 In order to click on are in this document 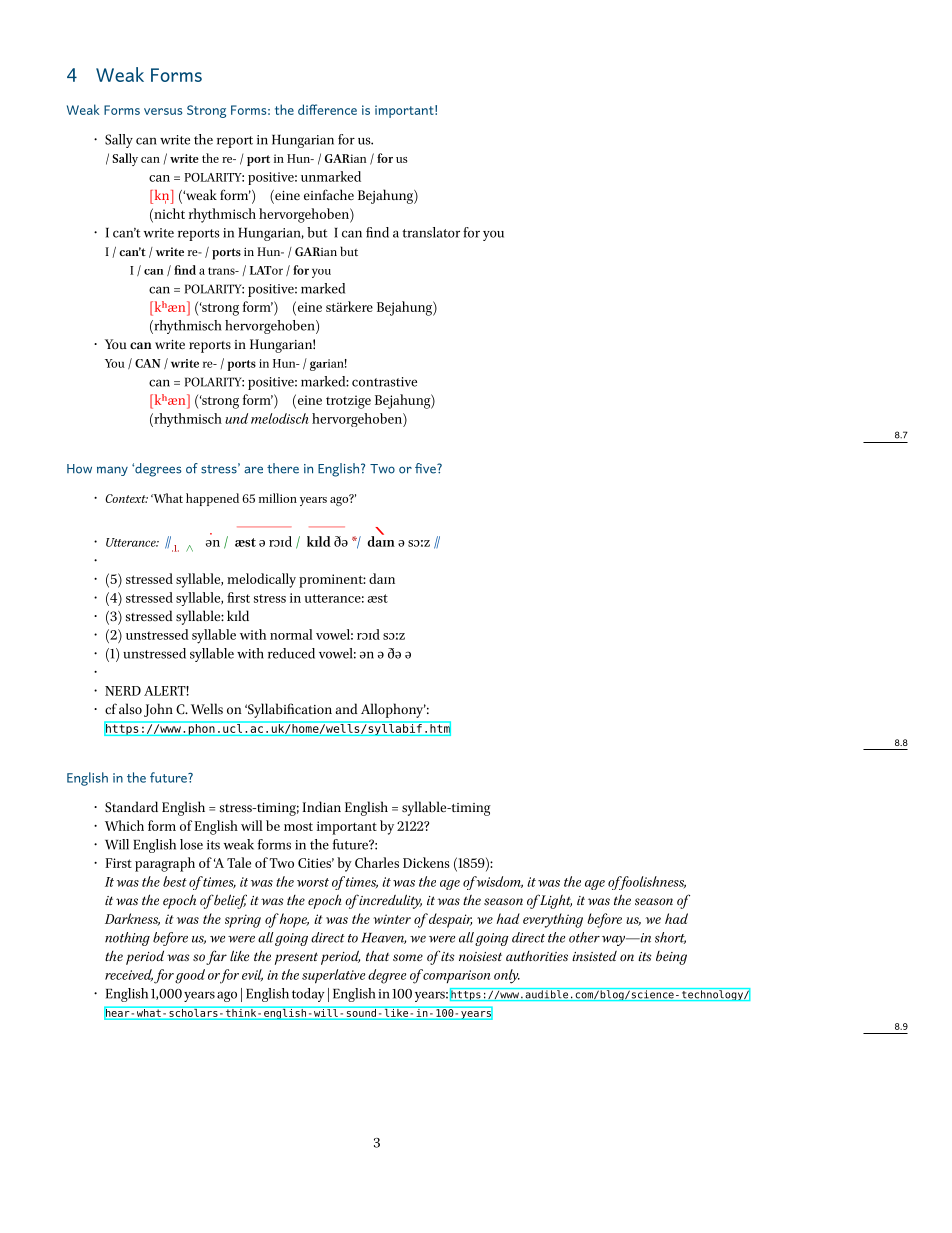, I will do `click(253, 470)`.
